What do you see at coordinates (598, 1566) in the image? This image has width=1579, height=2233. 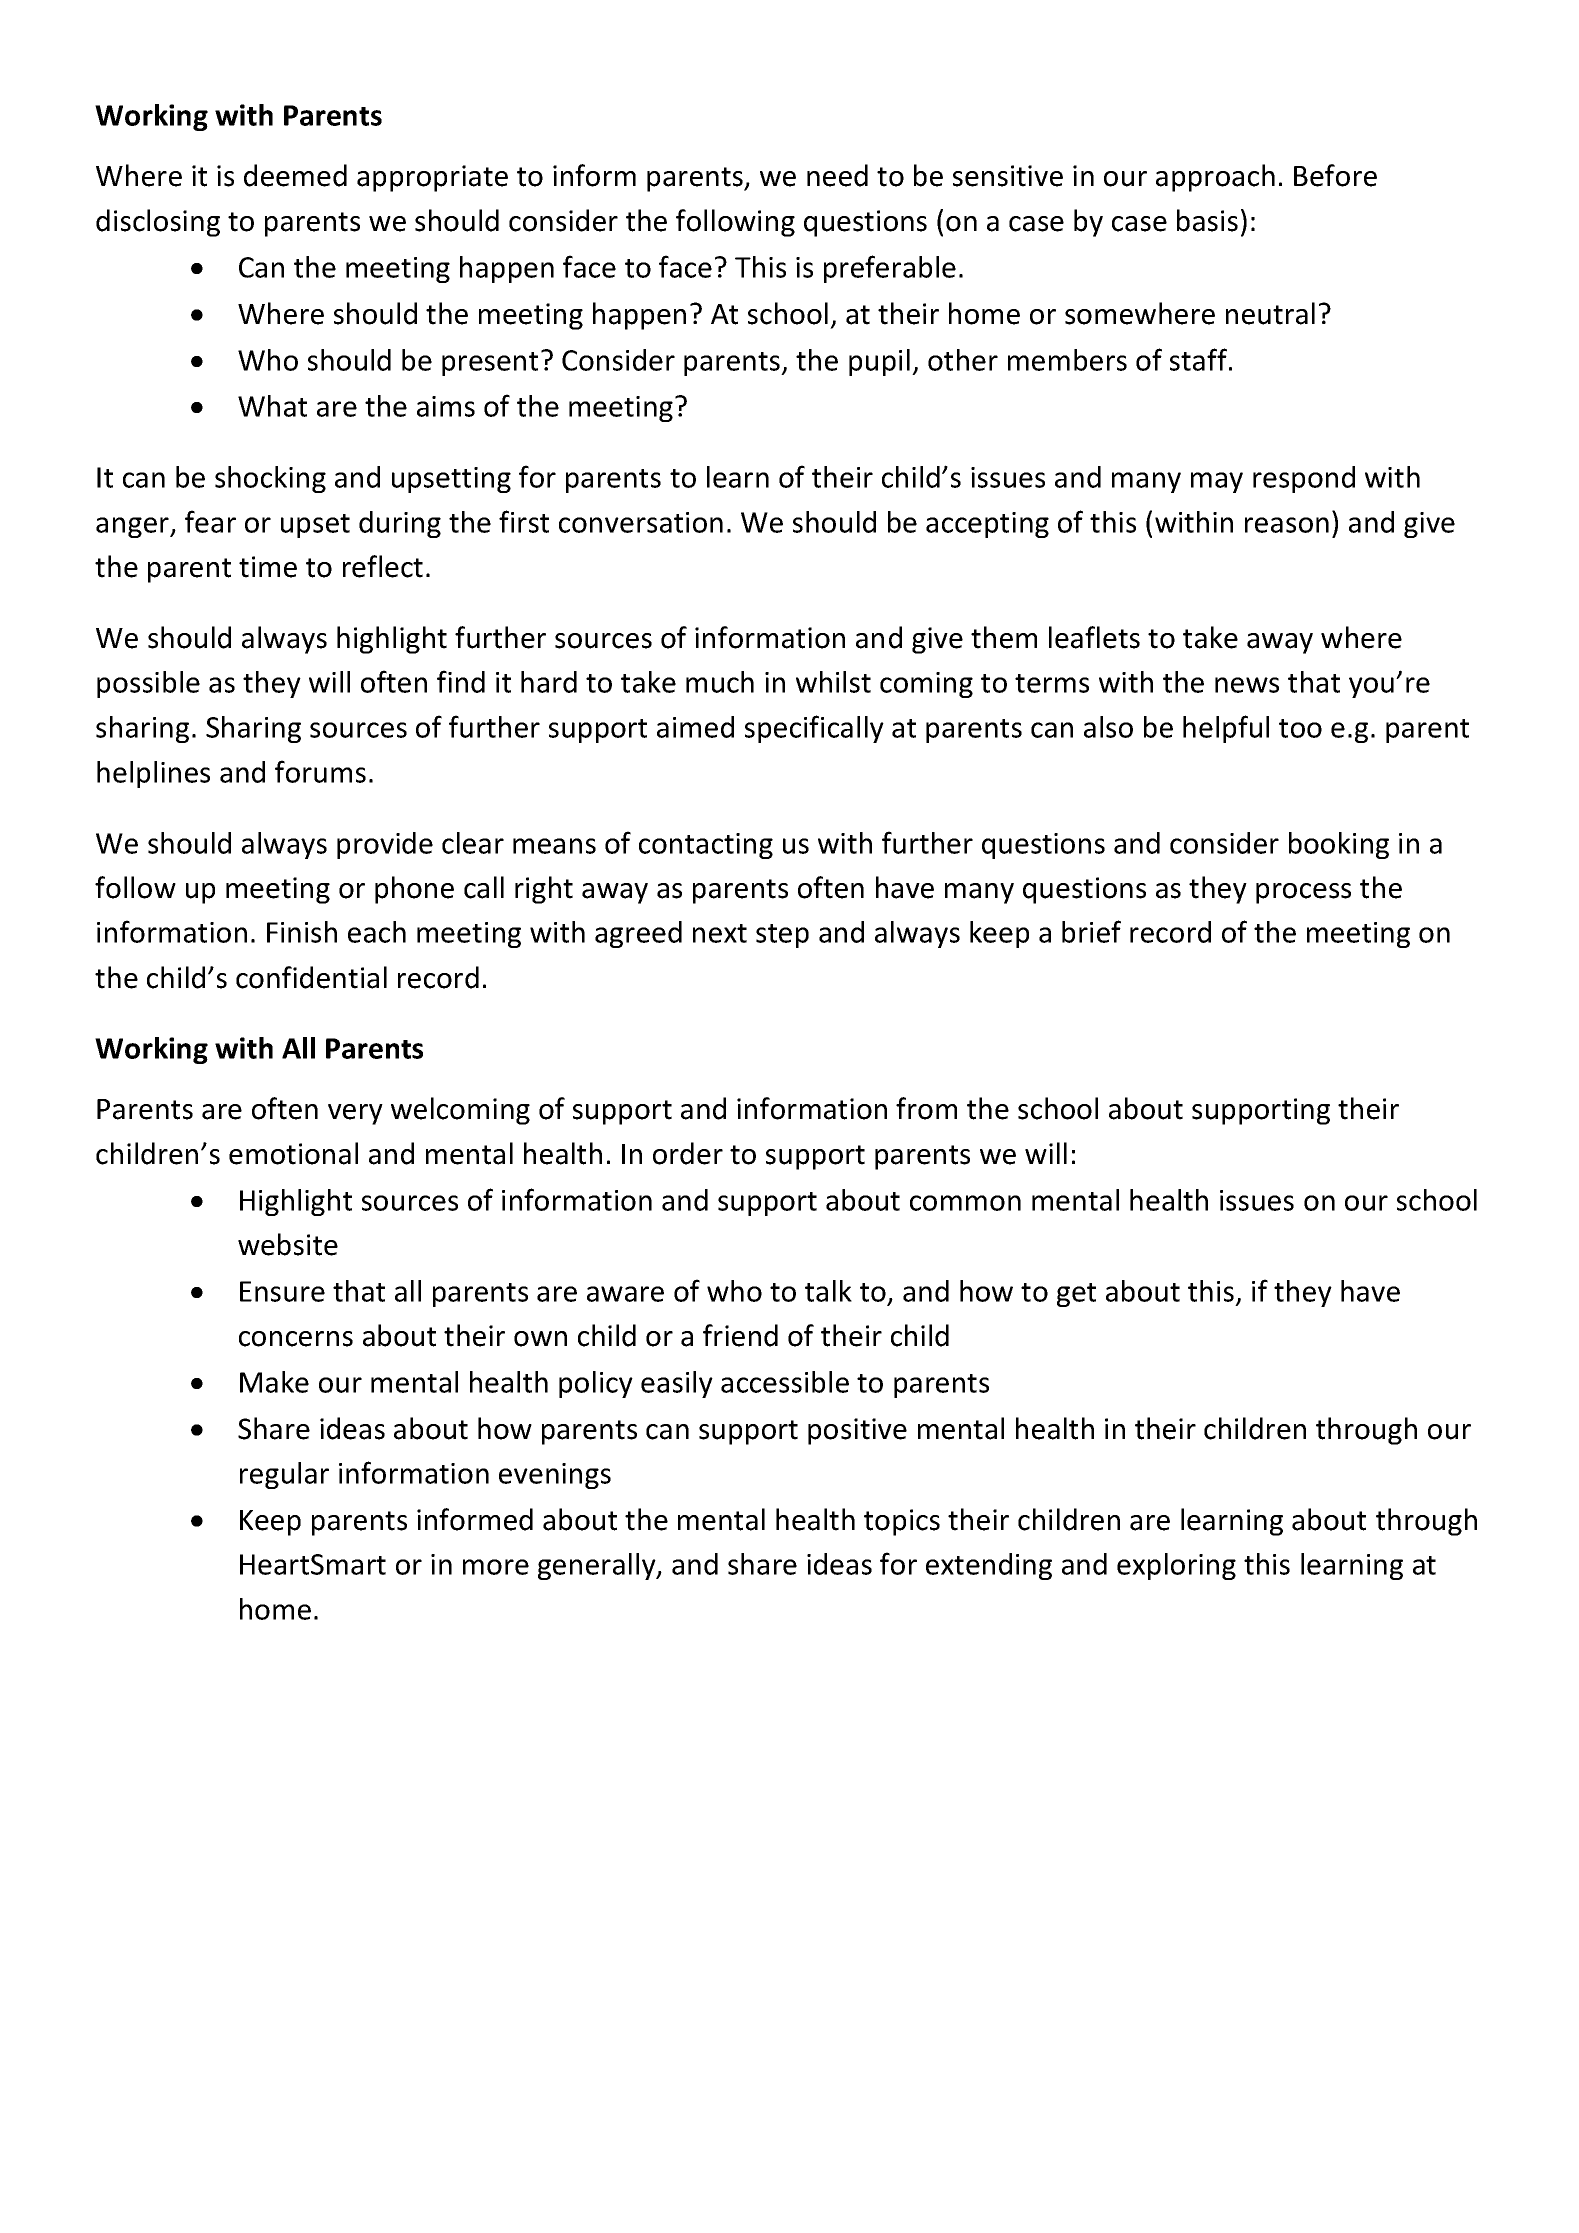 I see `generally` at bounding box center [598, 1566].
